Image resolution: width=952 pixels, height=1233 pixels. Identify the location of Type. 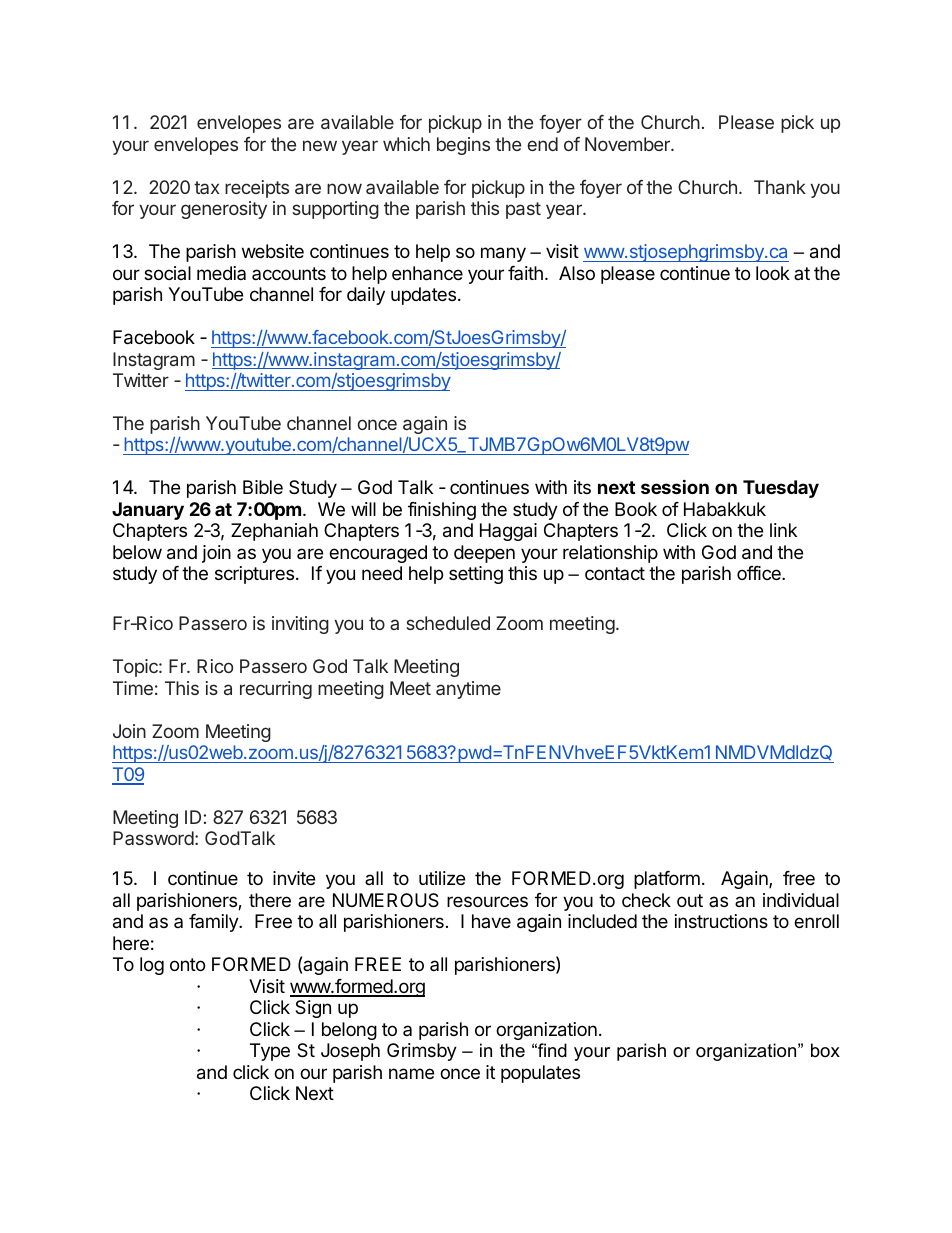
(270, 1052).
